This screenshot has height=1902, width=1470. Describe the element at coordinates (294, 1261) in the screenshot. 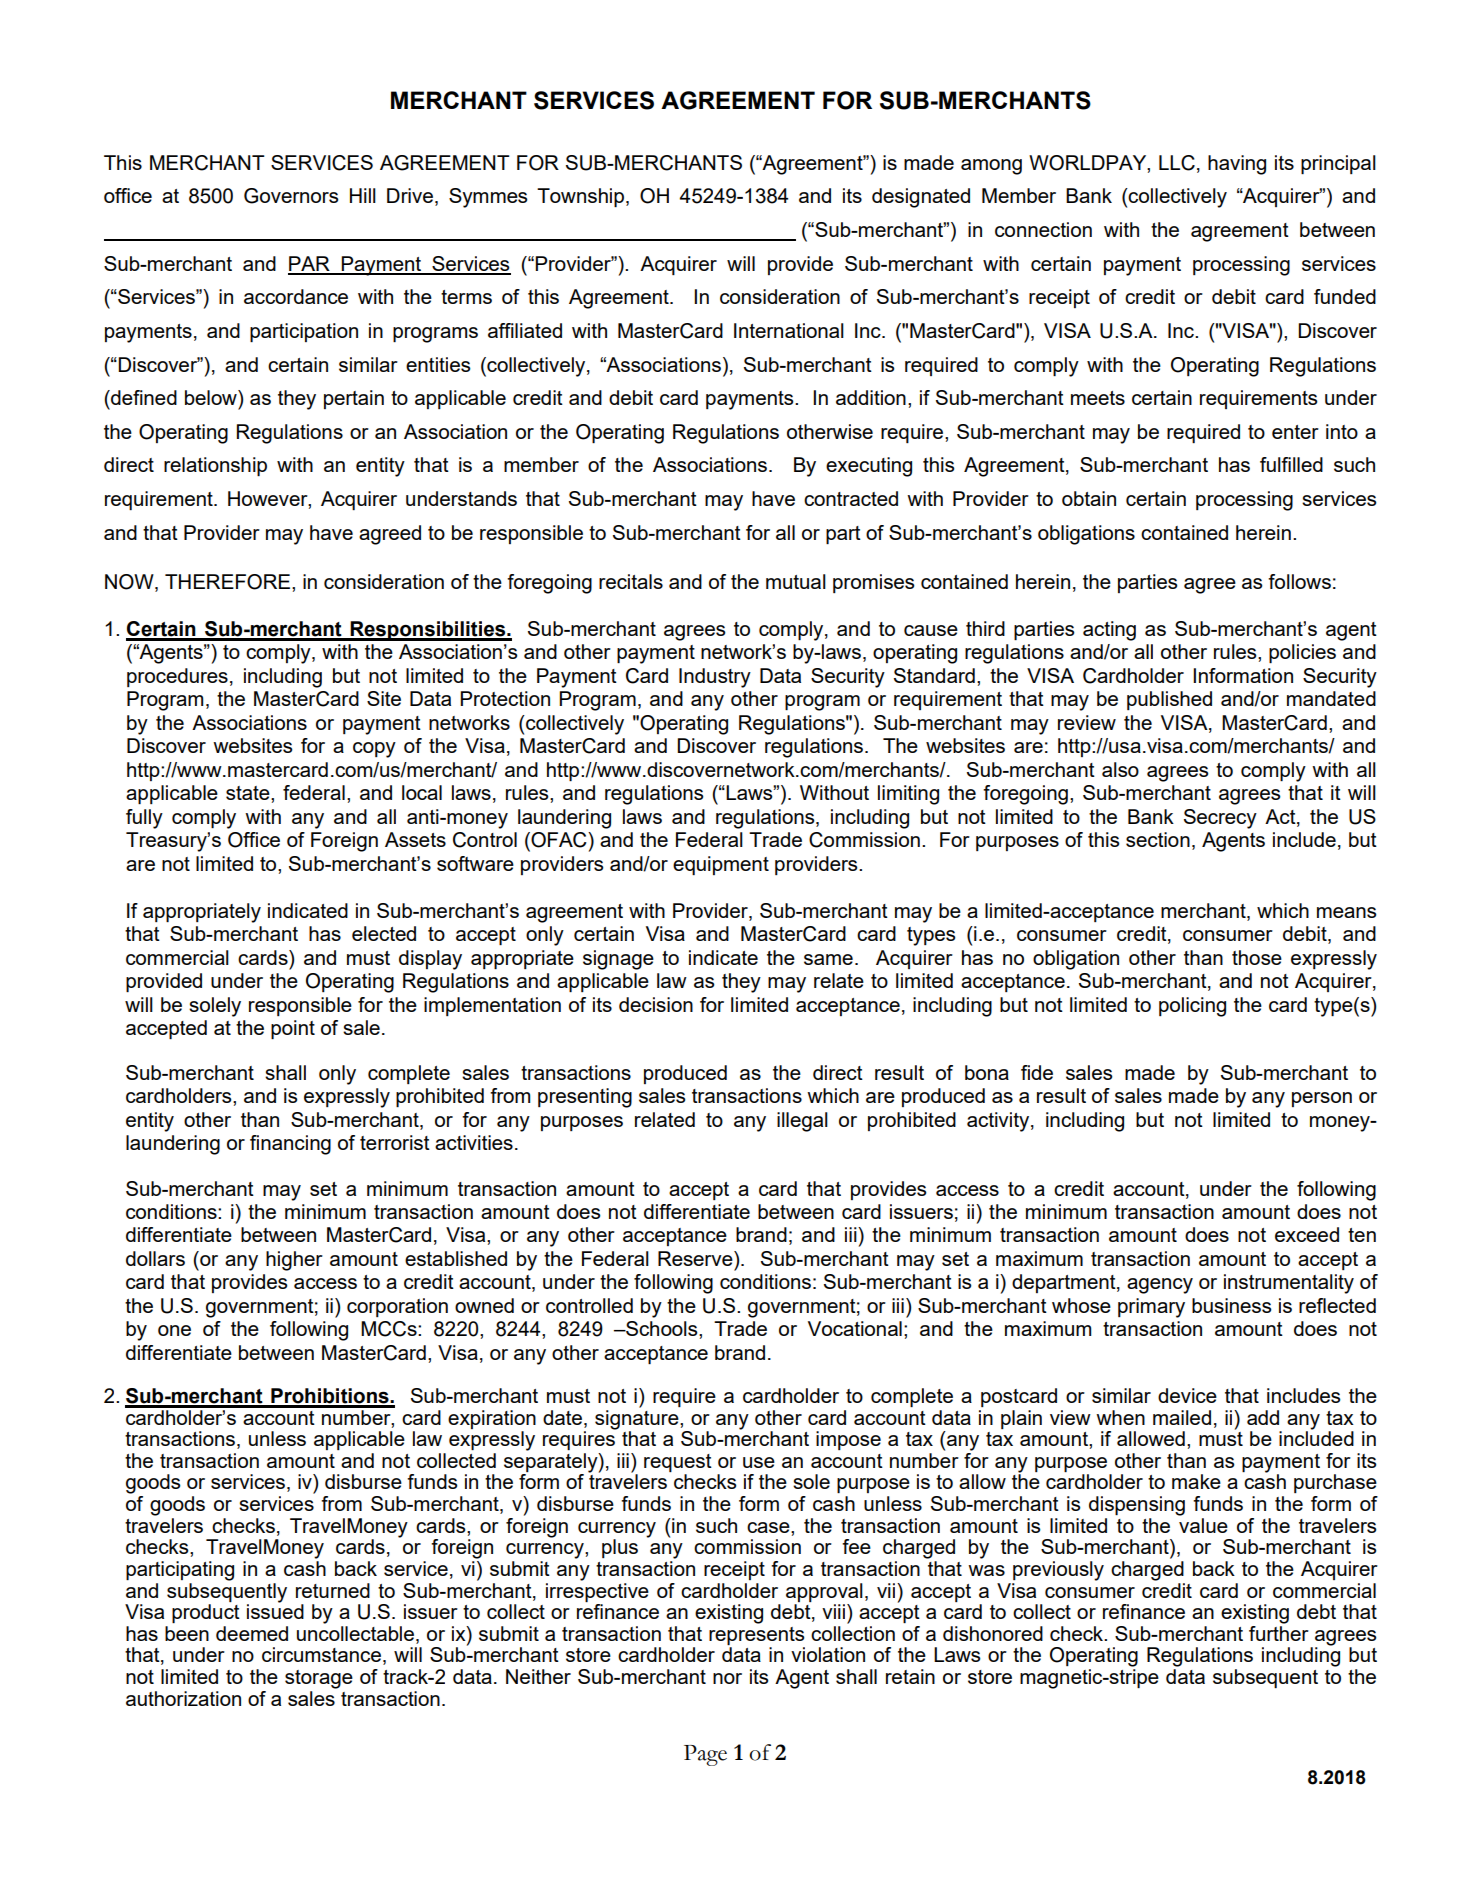

I see `higher` at that location.
